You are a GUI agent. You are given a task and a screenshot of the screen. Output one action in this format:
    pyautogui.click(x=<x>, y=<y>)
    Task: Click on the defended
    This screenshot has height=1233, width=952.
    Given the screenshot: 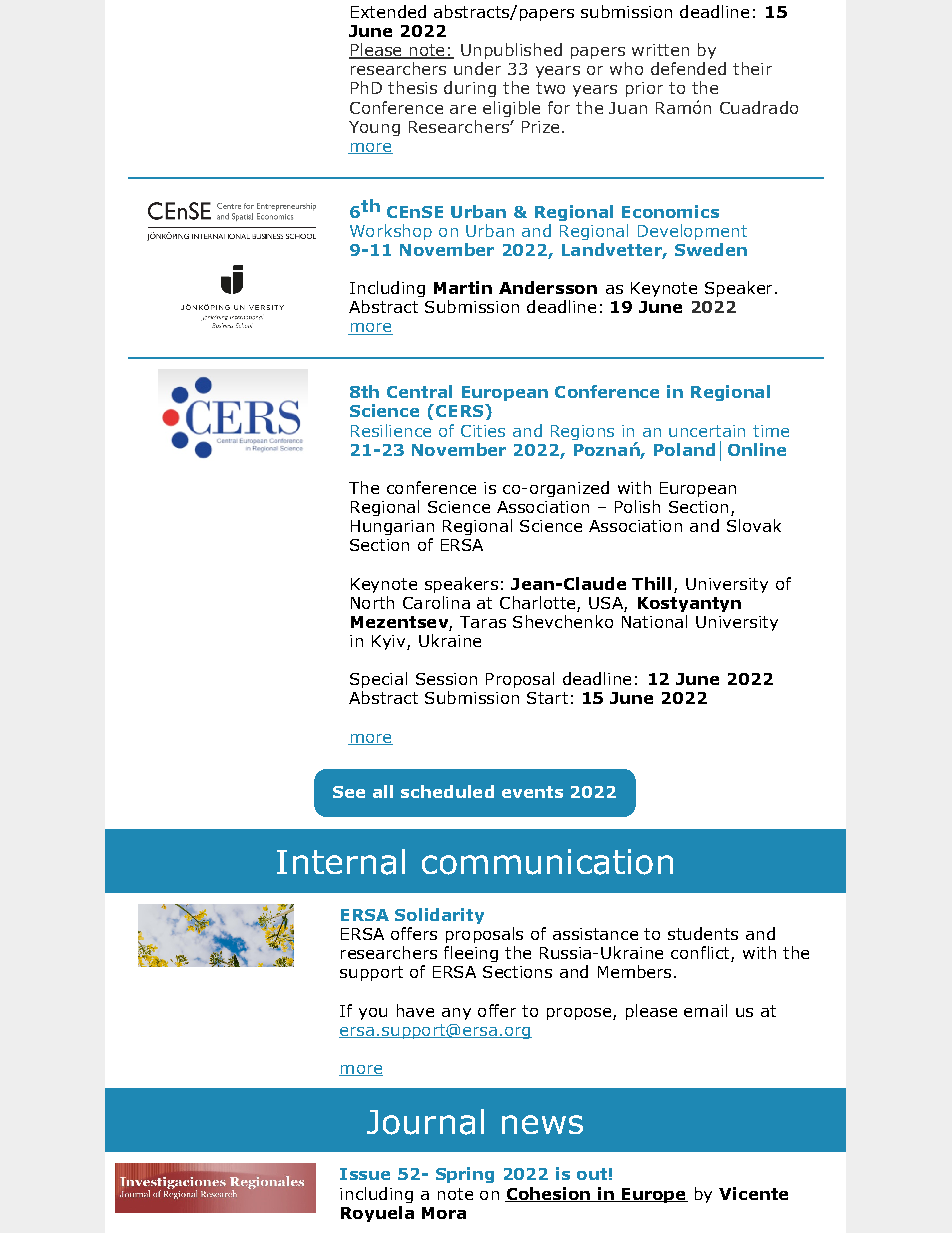 What is the action you would take?
    pyautogui.click(x=688, y=68)
